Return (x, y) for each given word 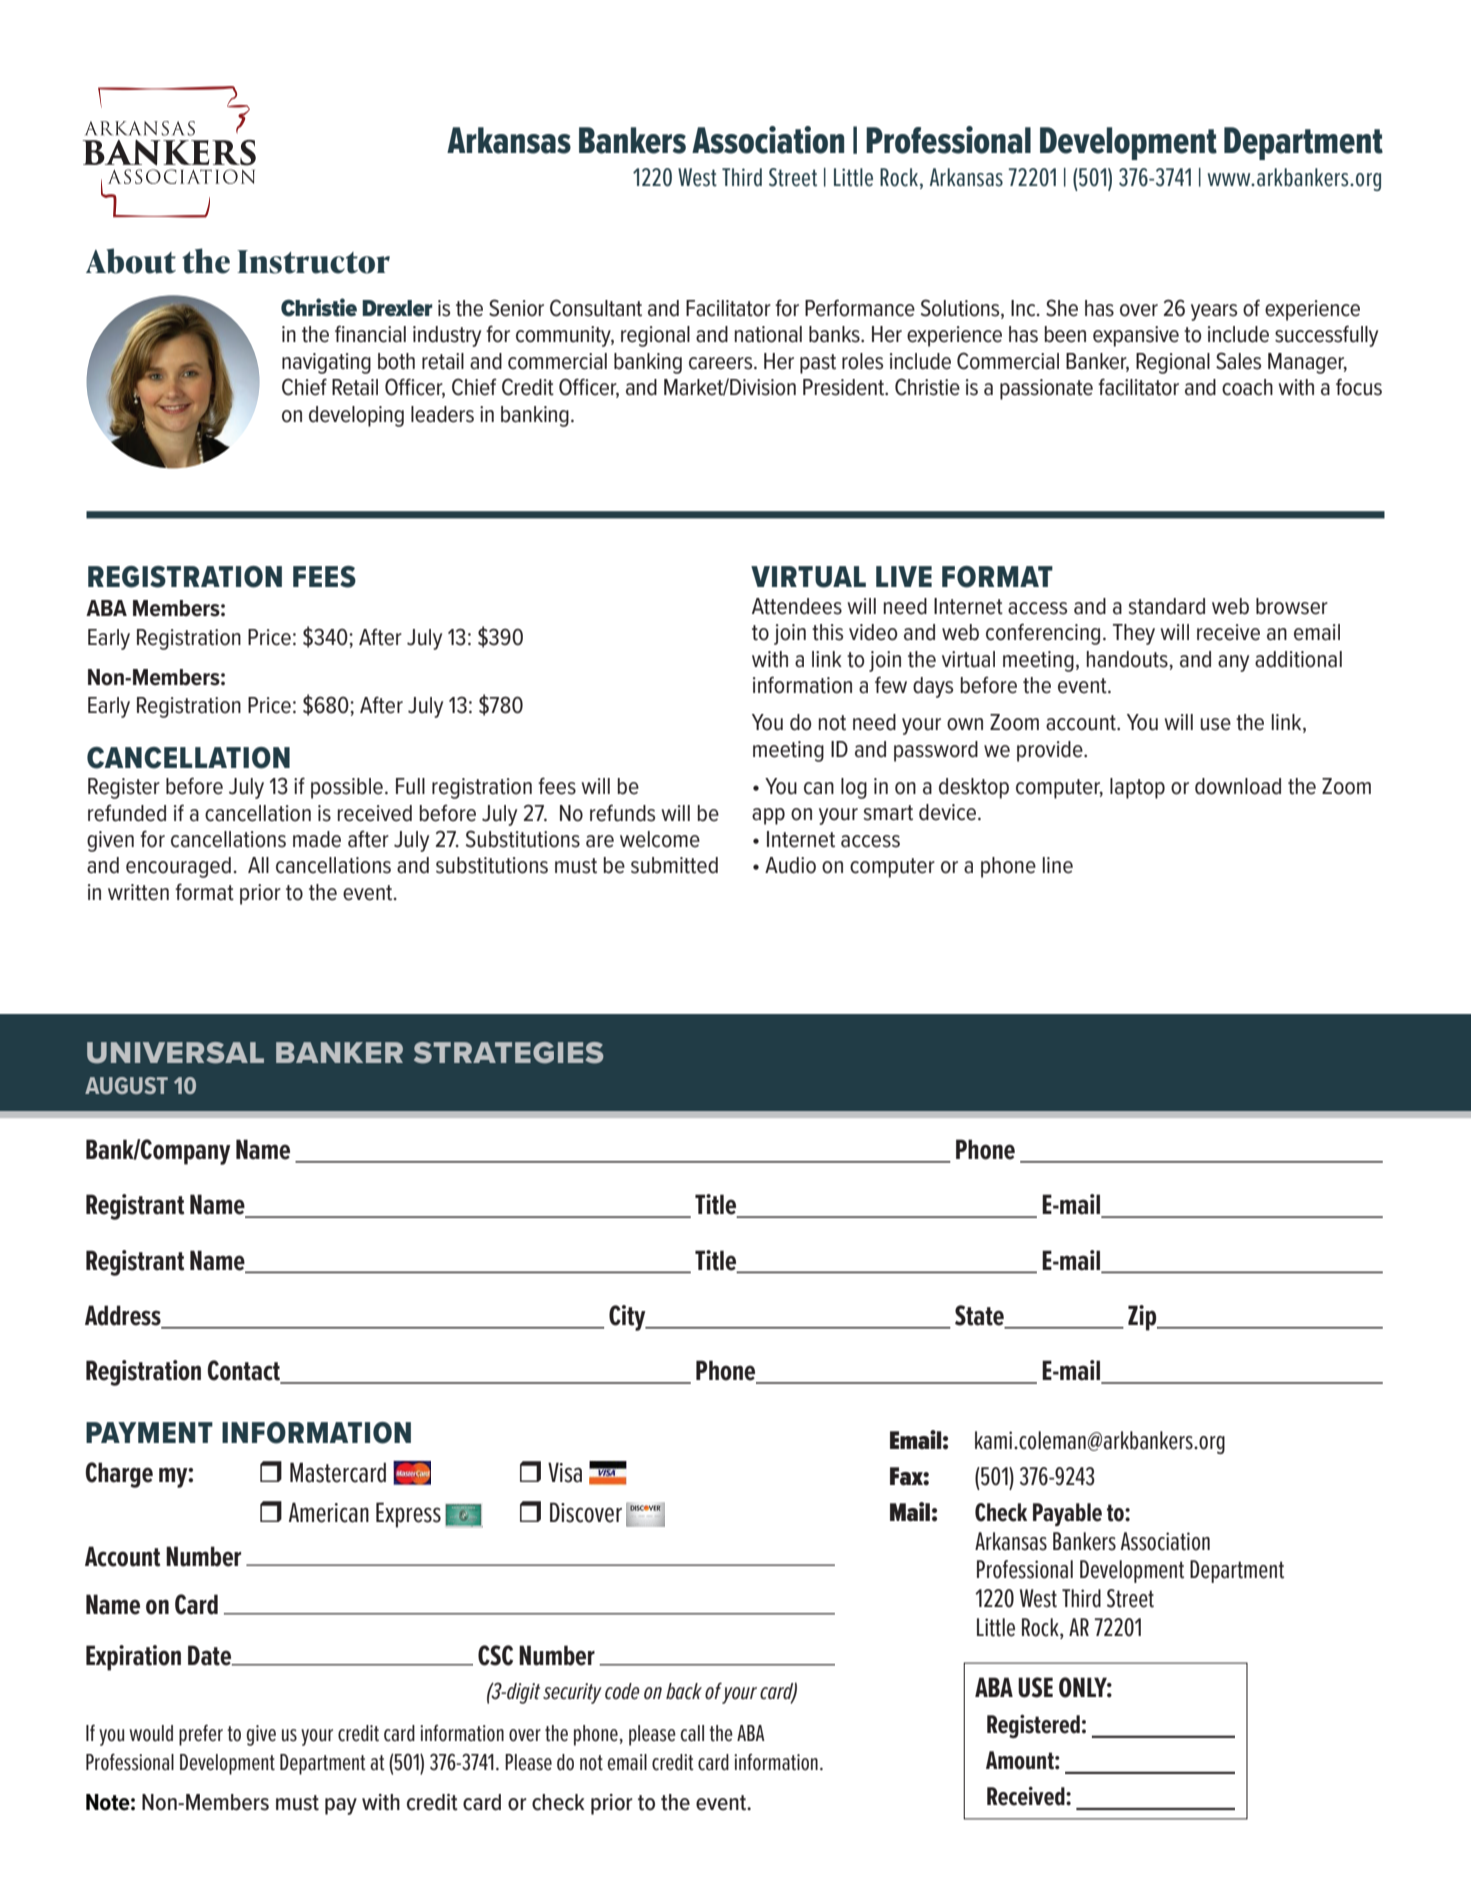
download (1238, 786)
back (684, 1691)
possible (347, 788)
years (1214, 312)
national (768, 334)
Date (211, 1655)
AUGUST (126, 1085)
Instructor (313, 262)
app (768, 816)
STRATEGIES (508, 1053)
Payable (1067, 1514)
